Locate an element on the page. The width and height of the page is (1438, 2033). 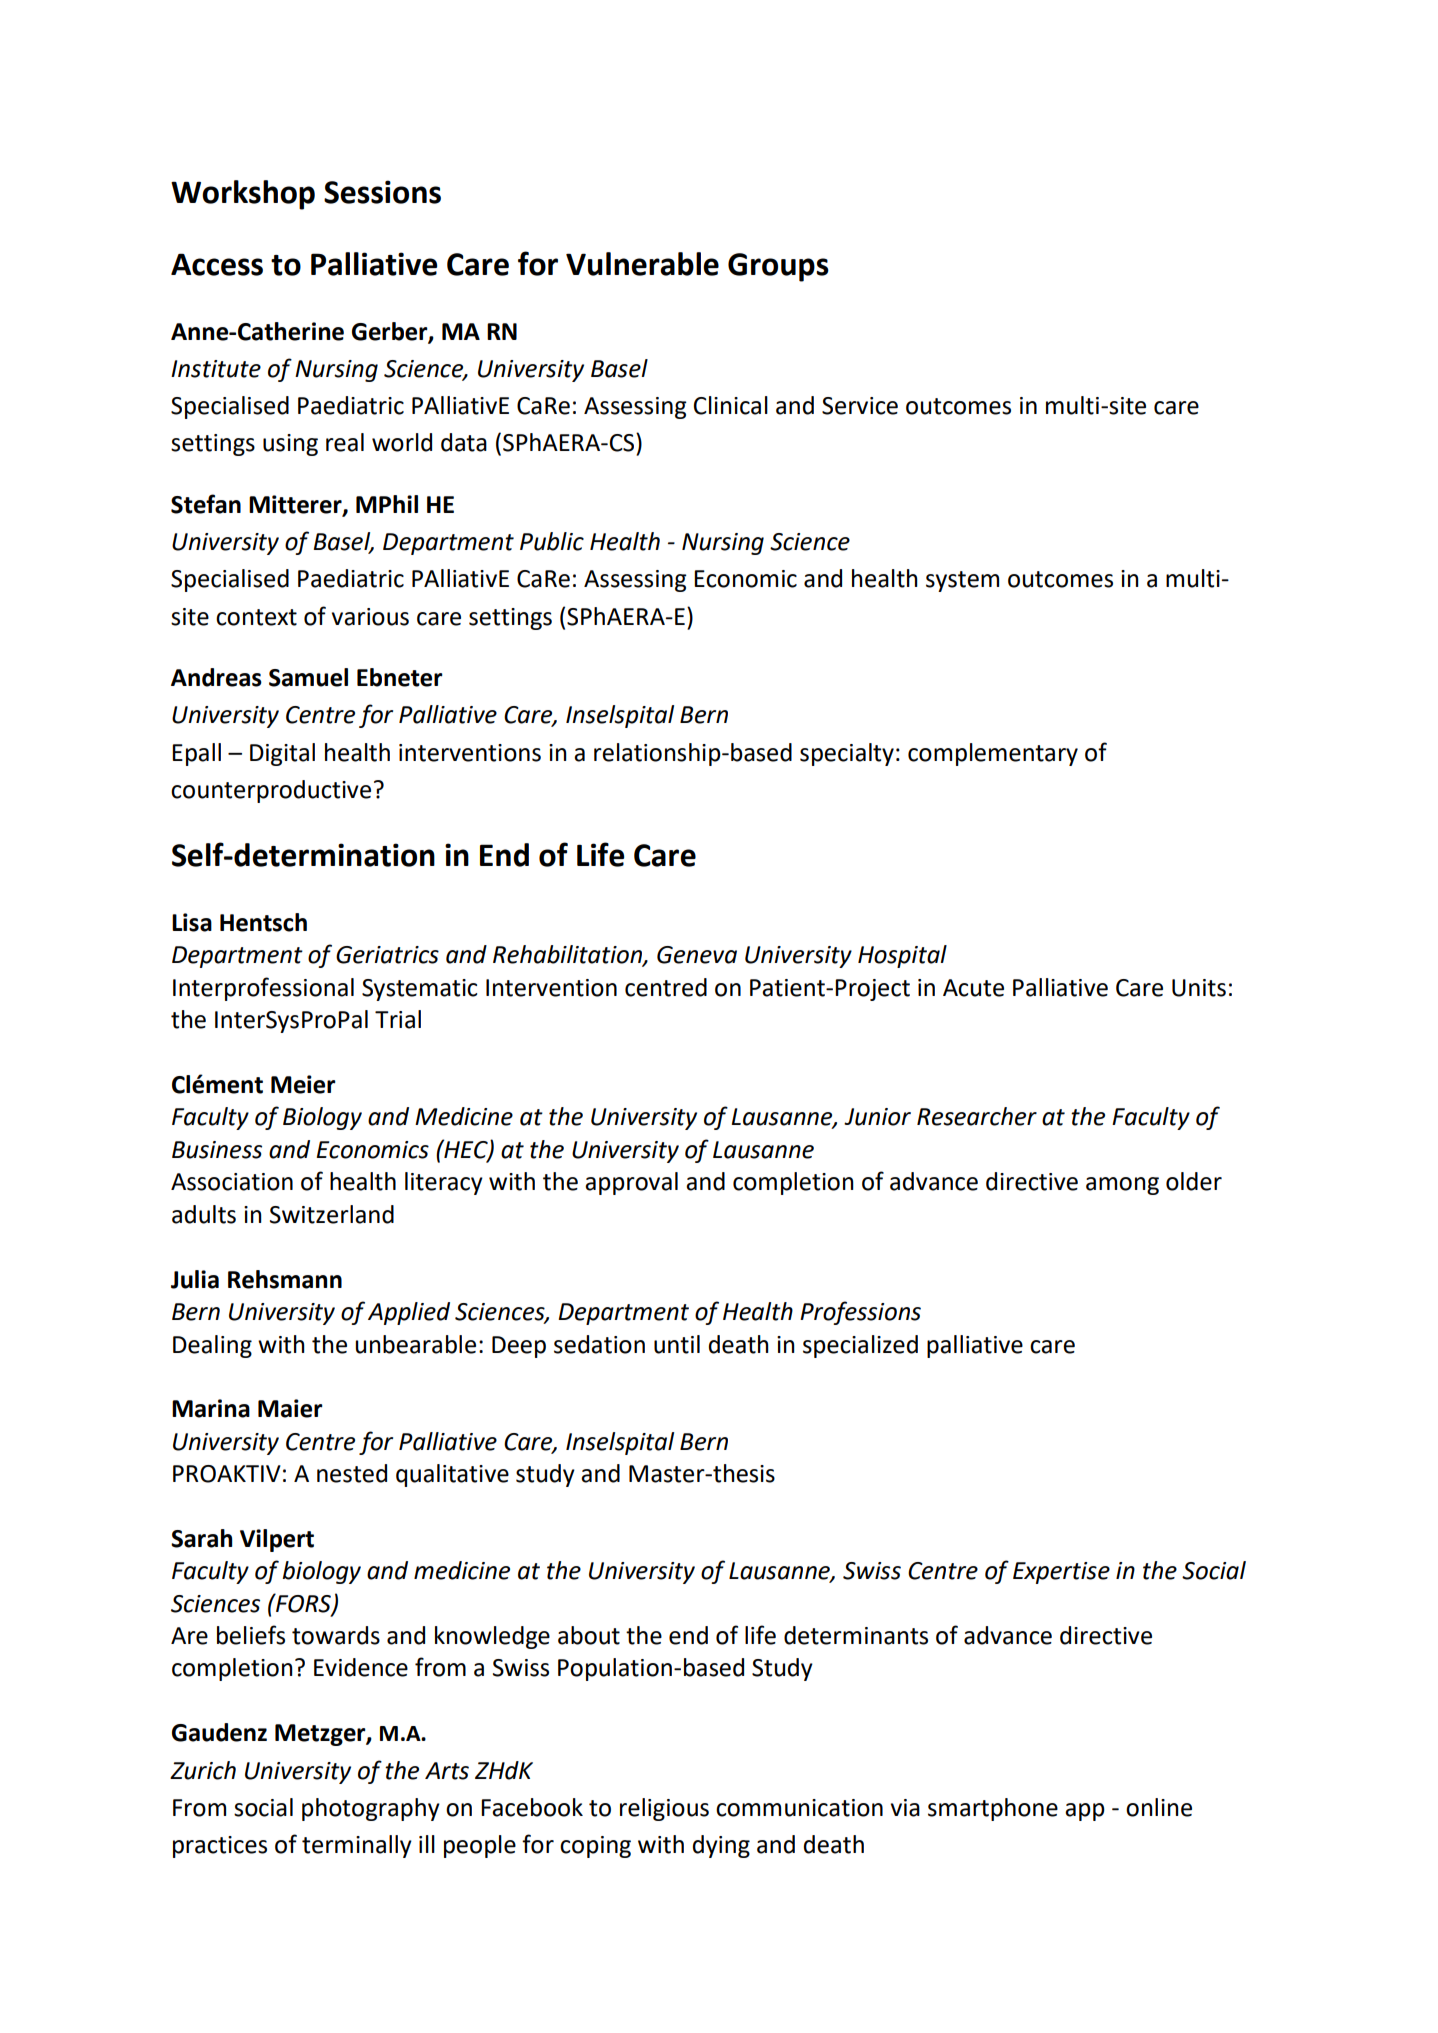
Workshop is located at coordinates (243, 195).
